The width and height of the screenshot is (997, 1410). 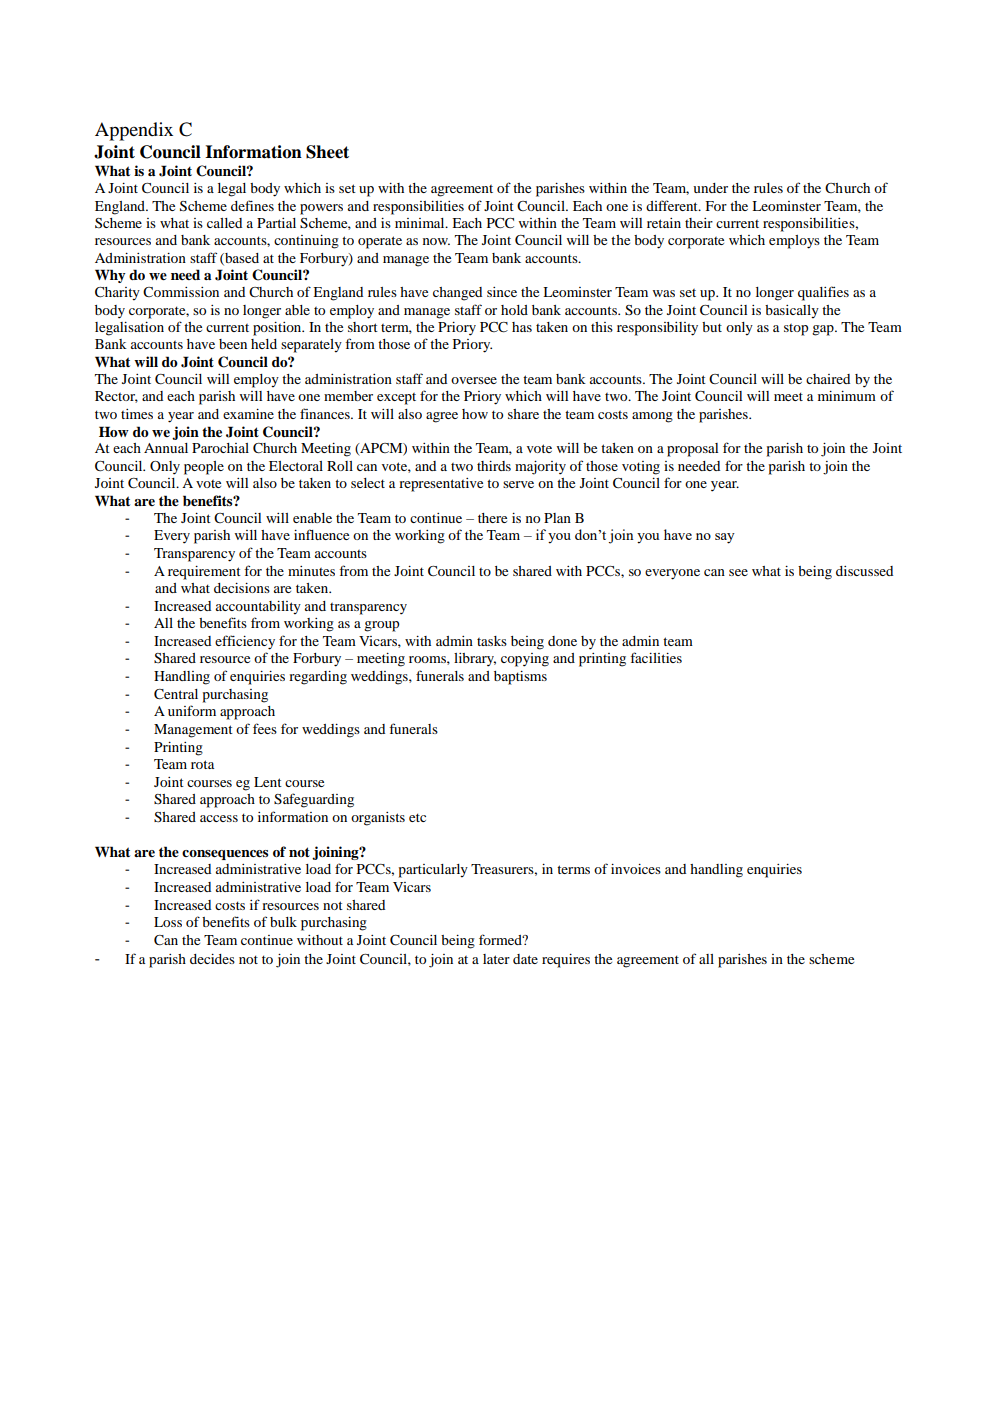 I want to click on facilities, so click(x=656, y=657).
